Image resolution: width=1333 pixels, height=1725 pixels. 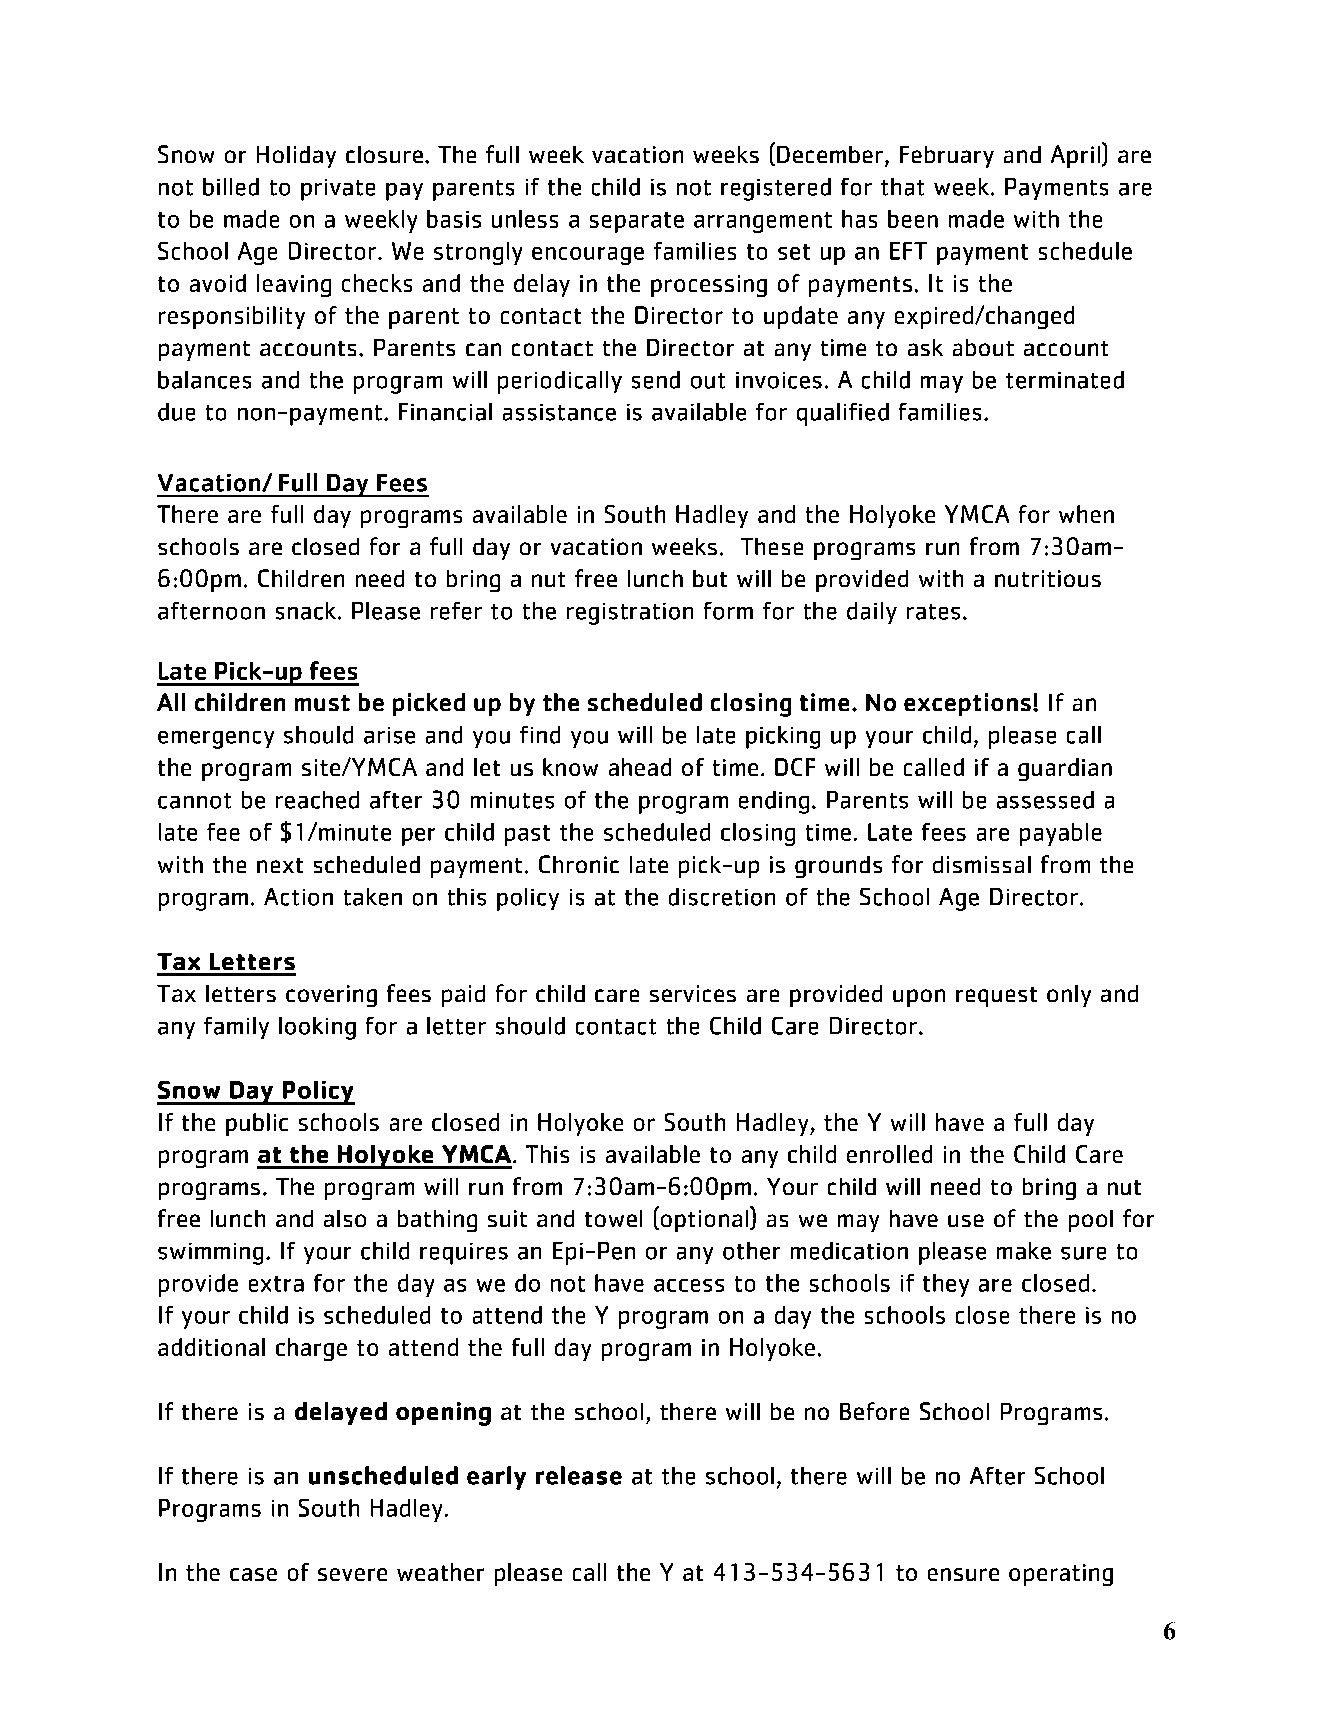 What do you see at coordinates (579, 1475) in the screenshot?
I see `release` at bounding box center [579, 1475].
